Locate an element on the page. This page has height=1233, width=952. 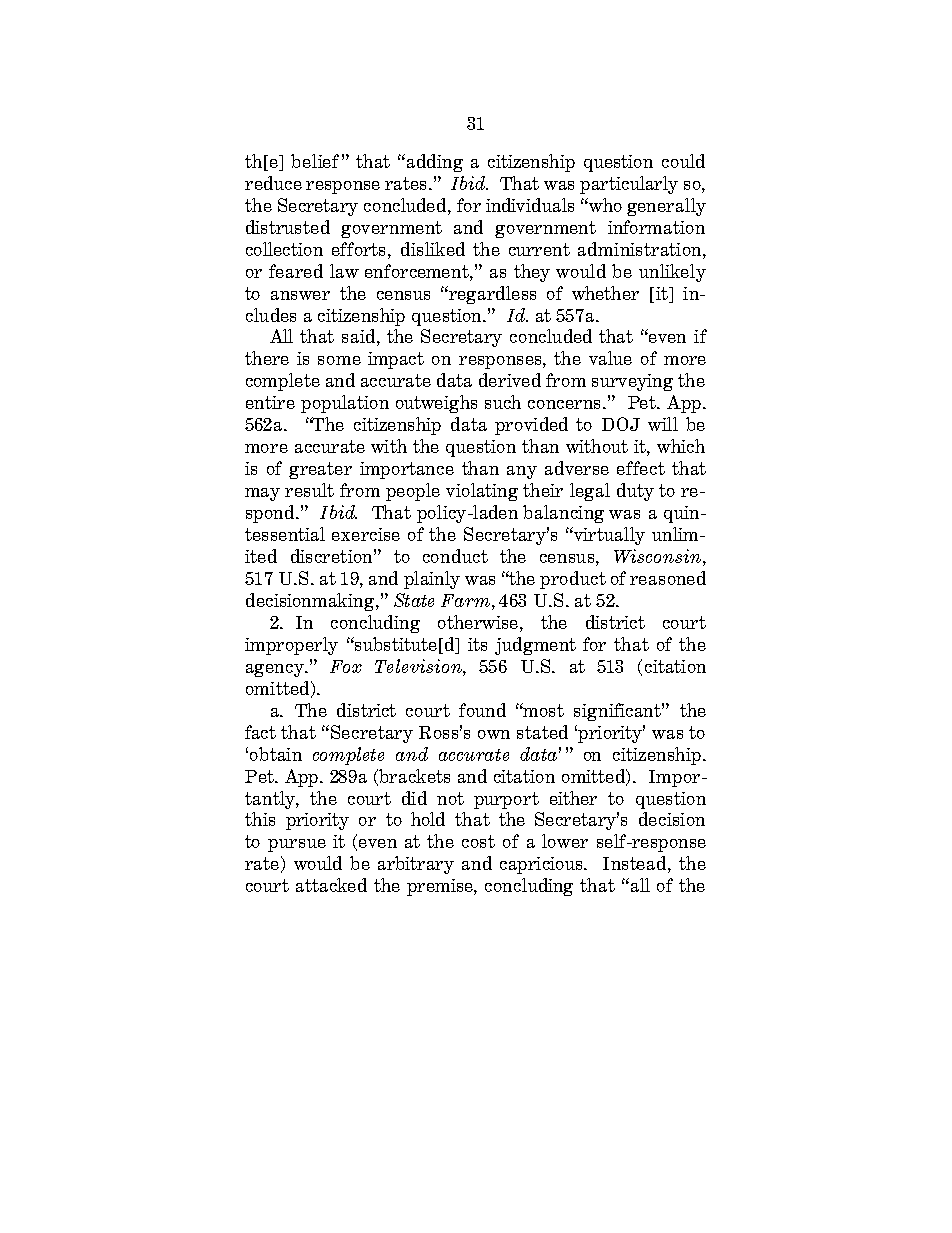
population is located at coordinates (345, 404).
